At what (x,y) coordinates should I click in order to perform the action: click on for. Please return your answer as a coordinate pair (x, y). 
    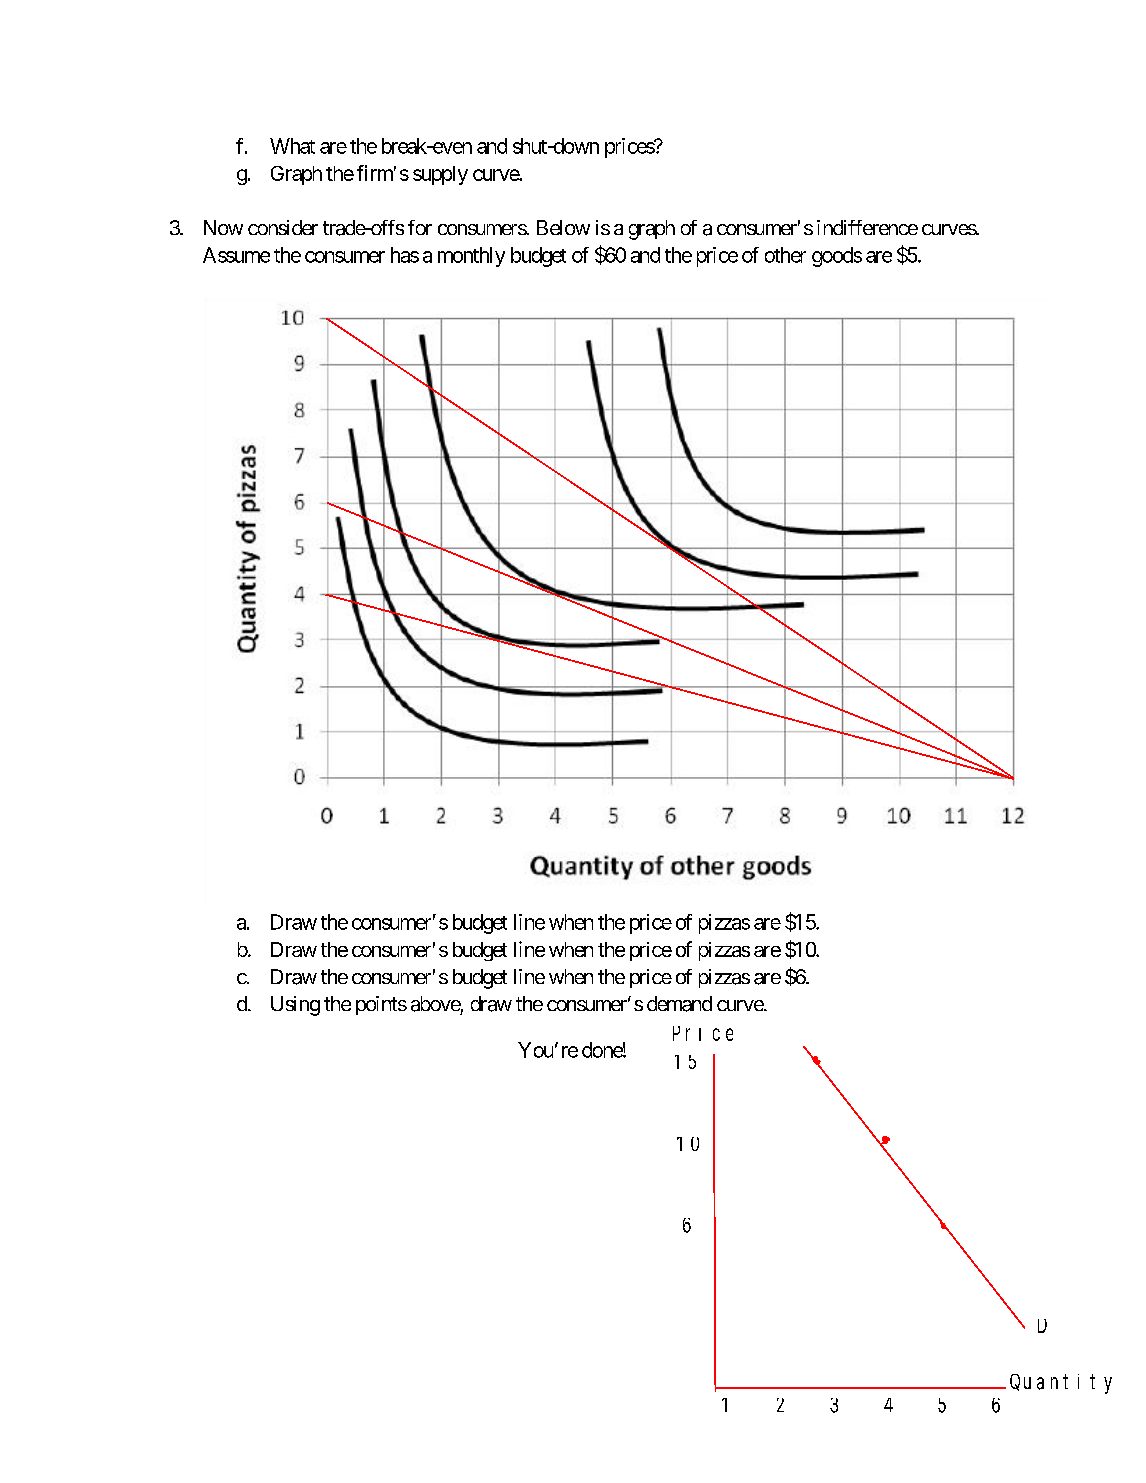
    Looking at the image, I should click on (420, 227).
